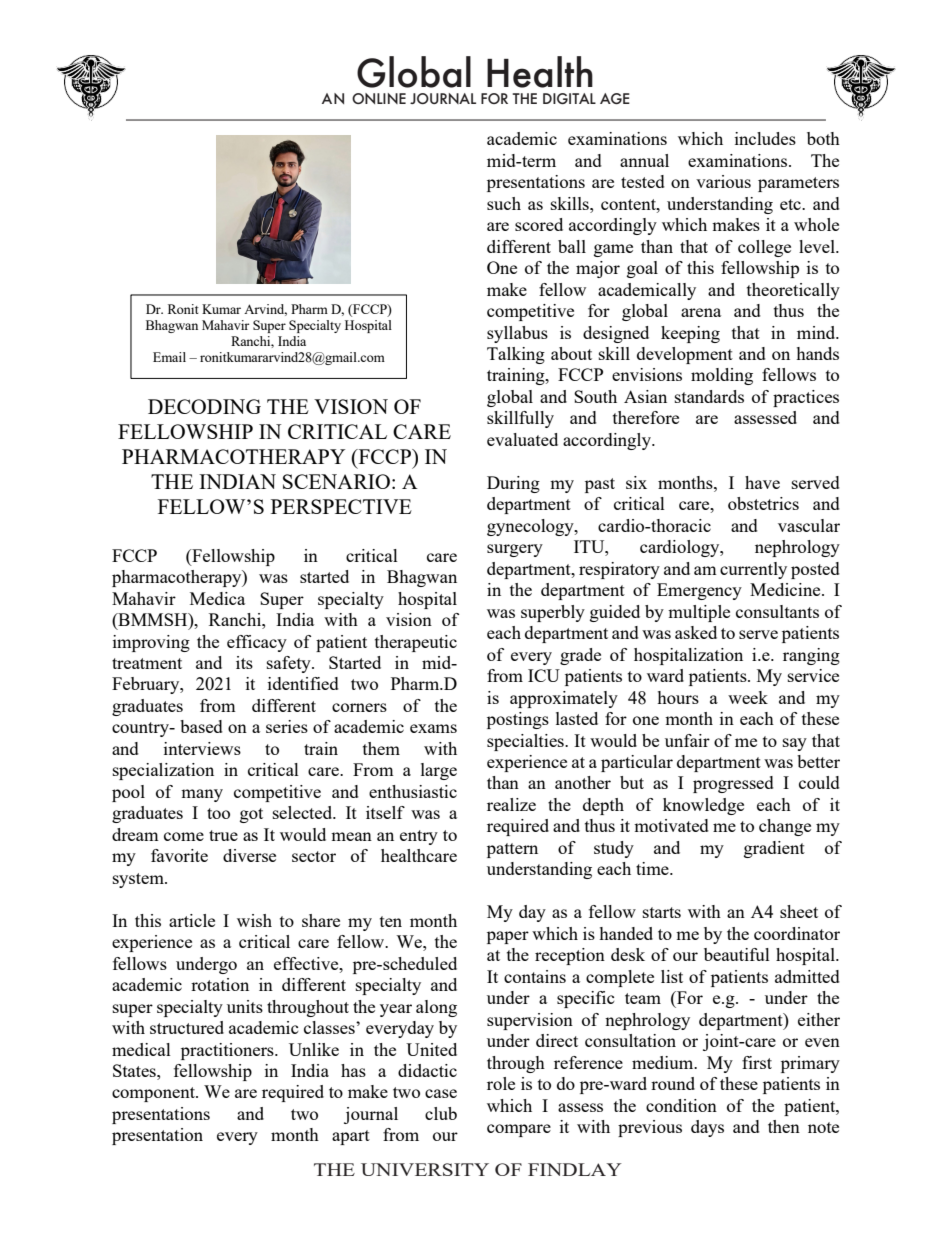 The width and height of the image is (952, 1233). What do you see at coordinates (519, 1130) in the image?
I see `compare` at bounding box center [519, 1130].
